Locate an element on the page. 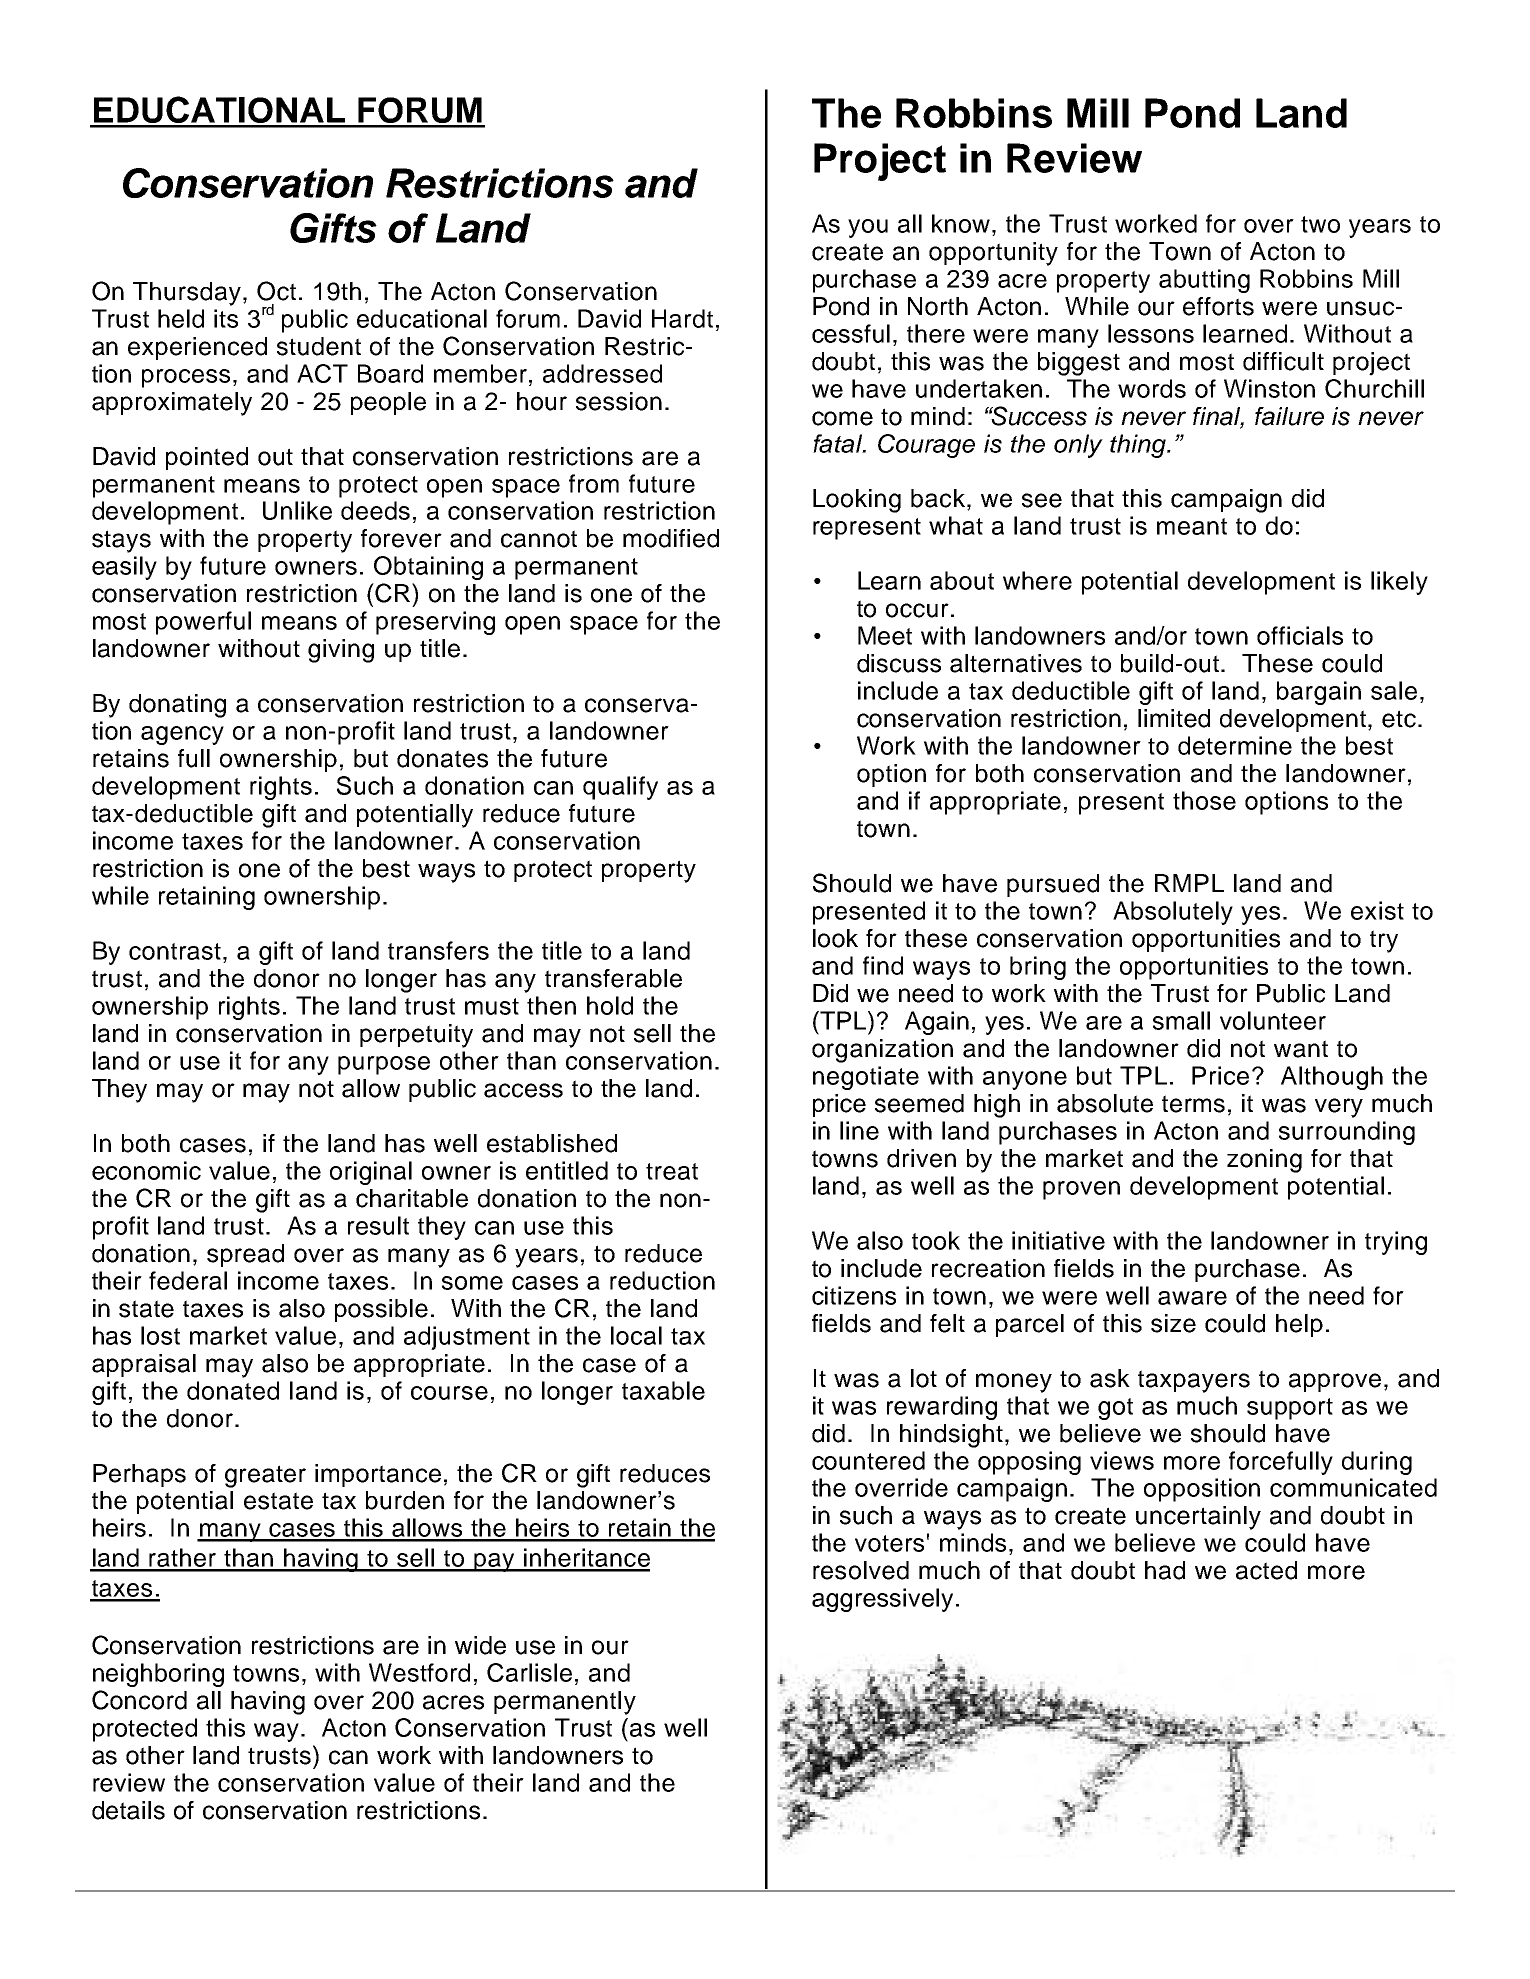 This page has width=1530, height=1979. volunteer is located at coordinates (1273, 1020).
